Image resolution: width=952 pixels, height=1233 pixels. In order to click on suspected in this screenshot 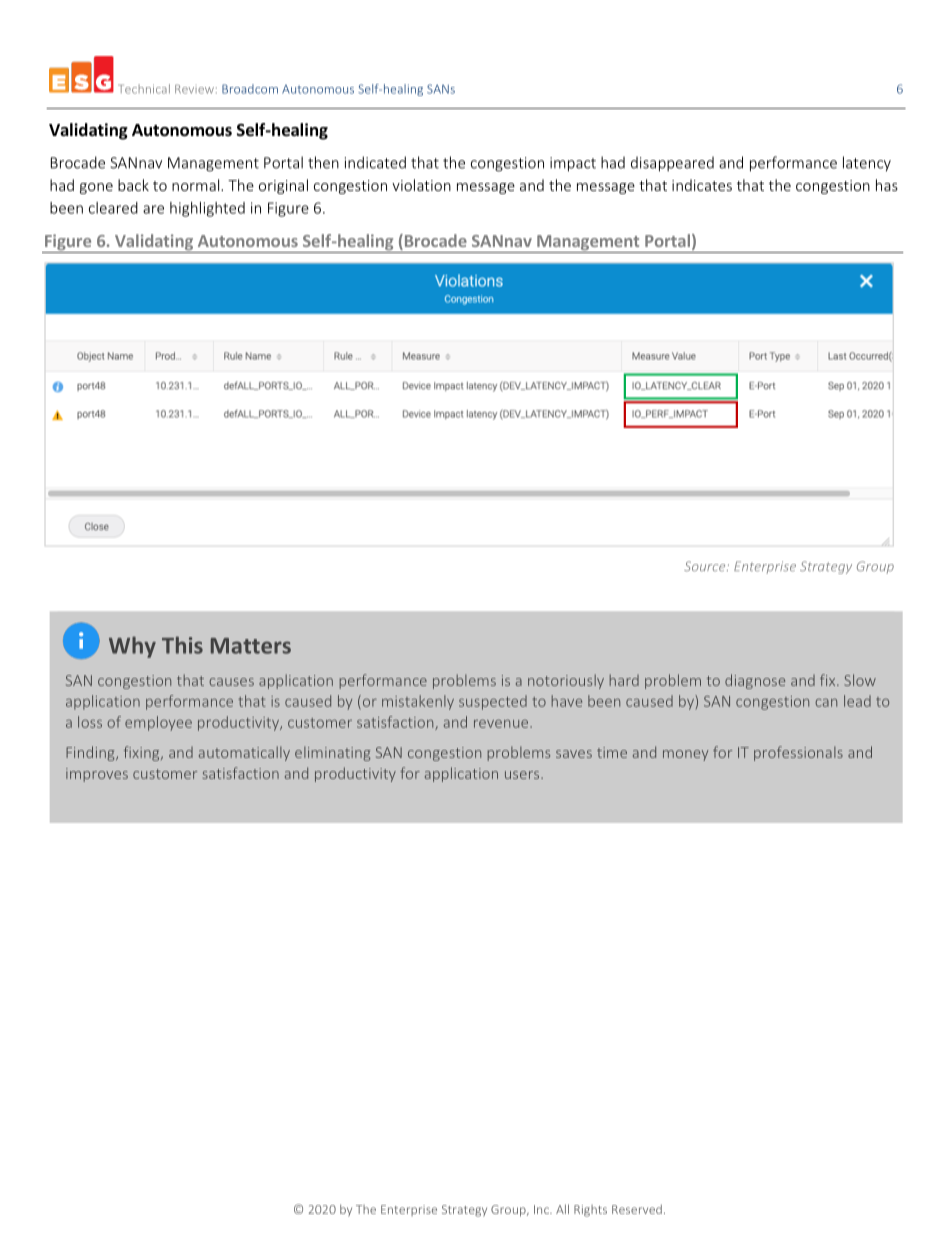, I will do `click(493, 702)`.
